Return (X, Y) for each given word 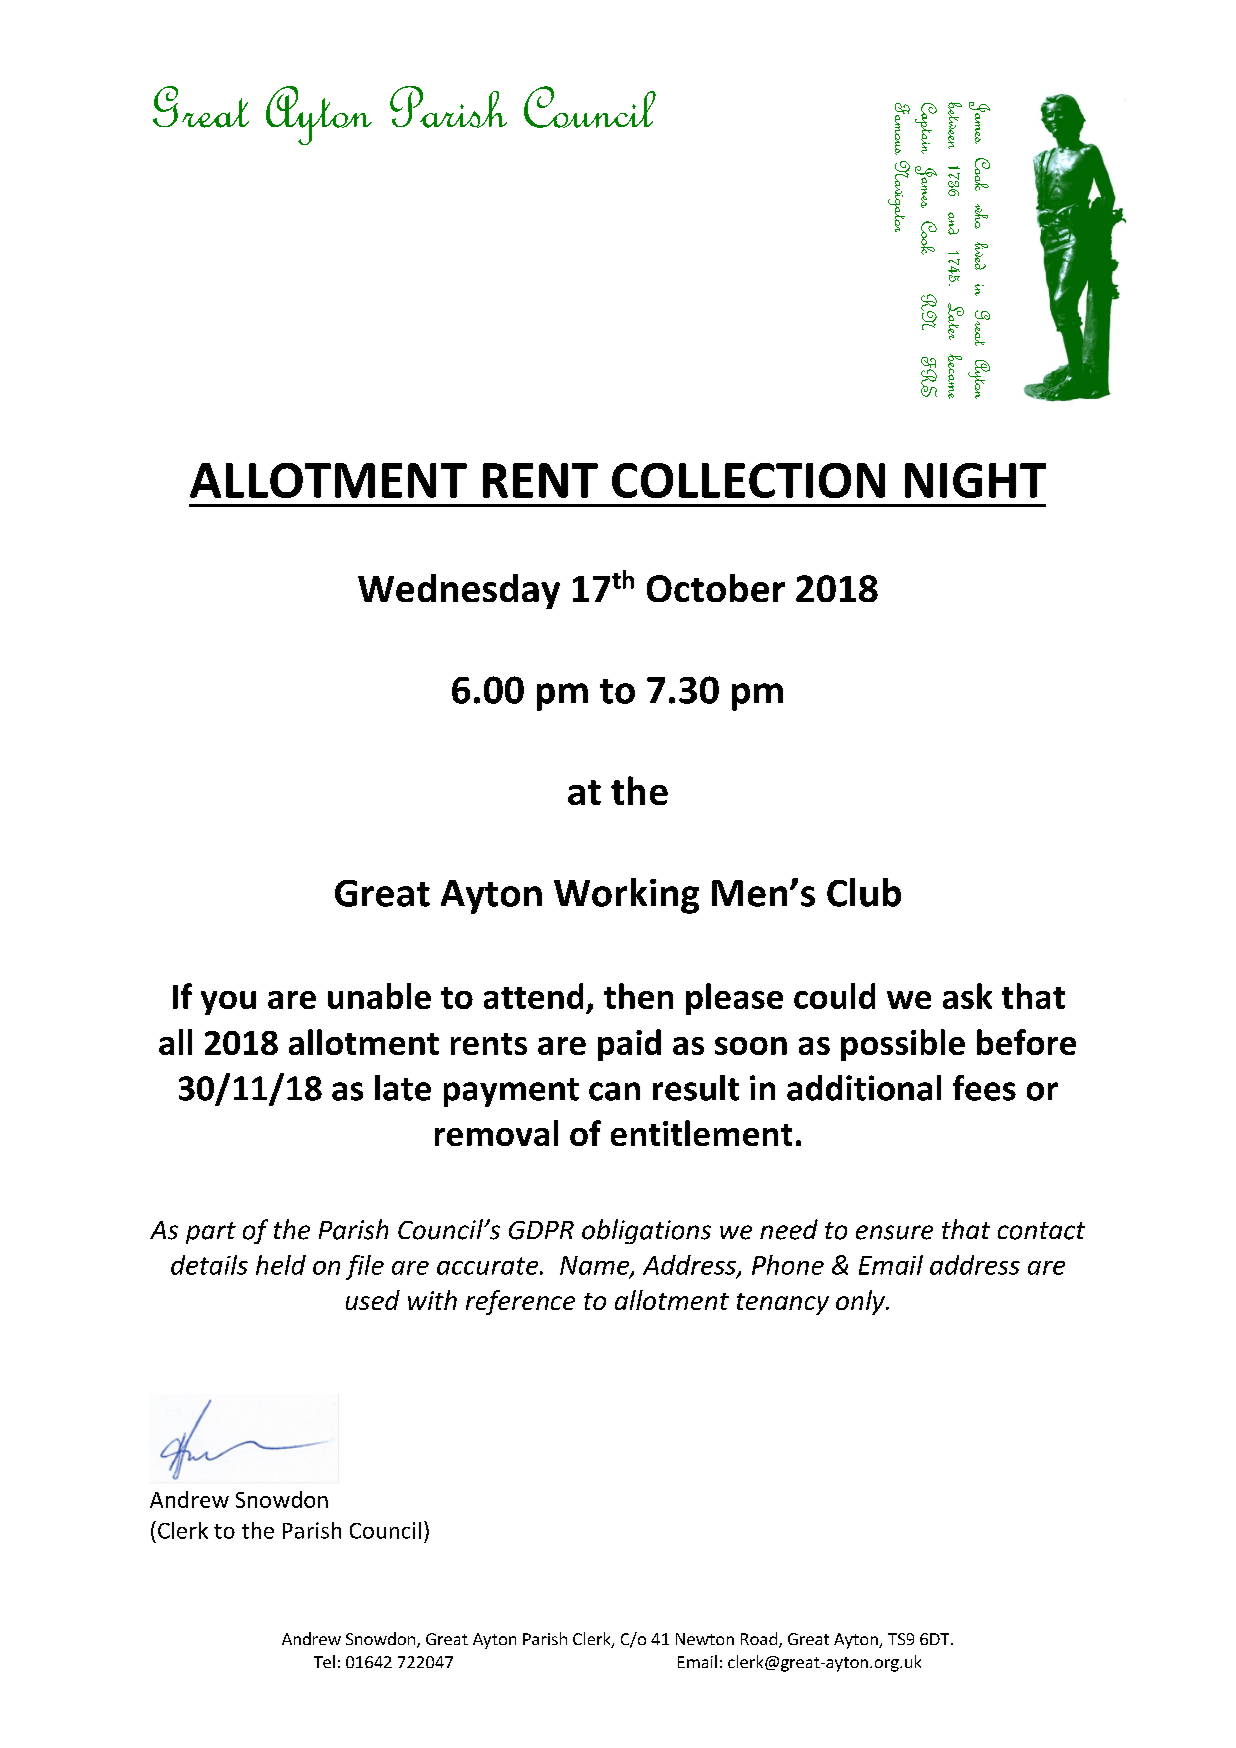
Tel (324, 1661)
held (281, 1265)
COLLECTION (748, 480)
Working (626, 896)
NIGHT (975, 480)
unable (379, 996)
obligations (646, 1231)
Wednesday (459, 591)
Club (864, 892)
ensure (894, 1232)
